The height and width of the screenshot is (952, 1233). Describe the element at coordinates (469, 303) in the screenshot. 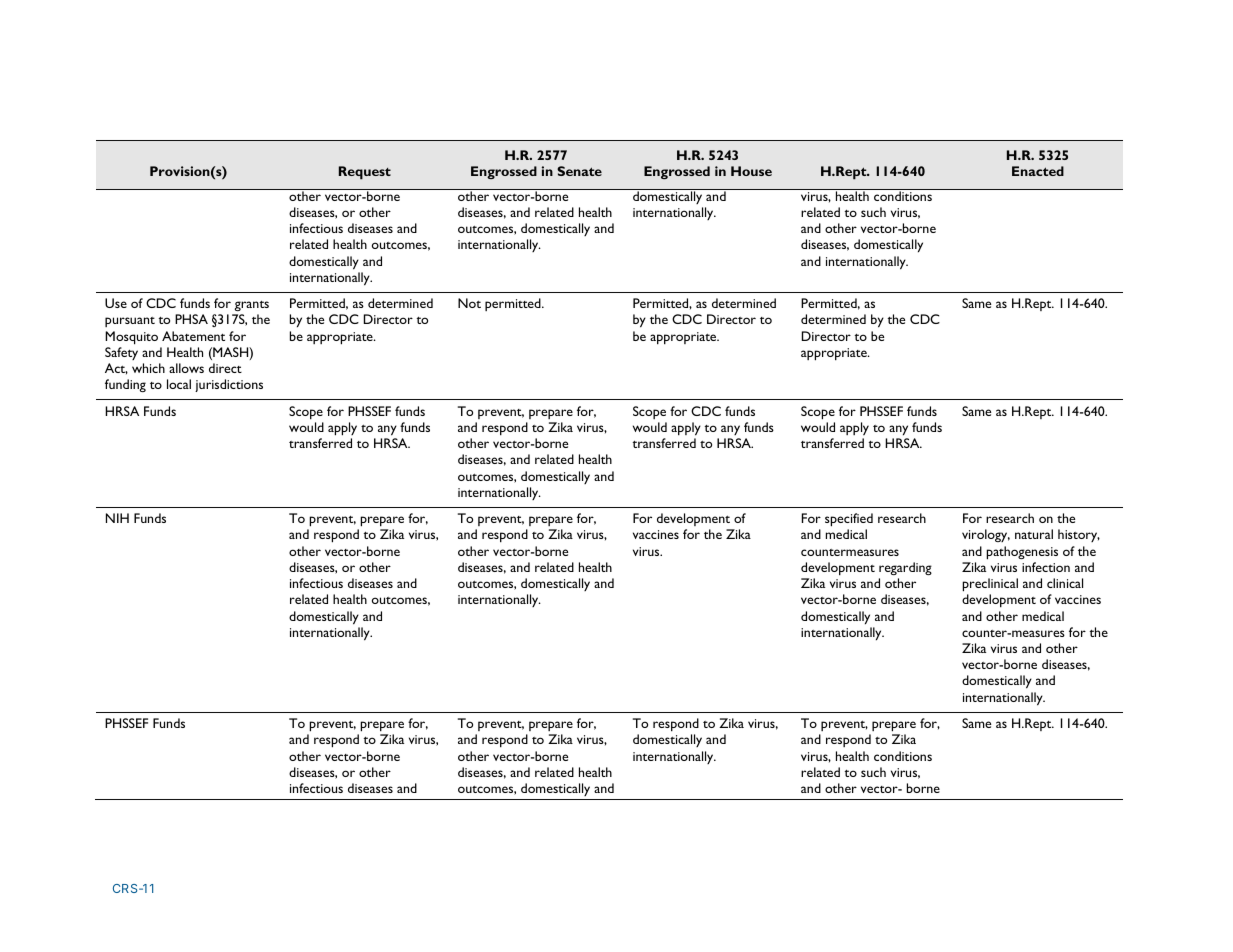

I see `Not` at that location.
